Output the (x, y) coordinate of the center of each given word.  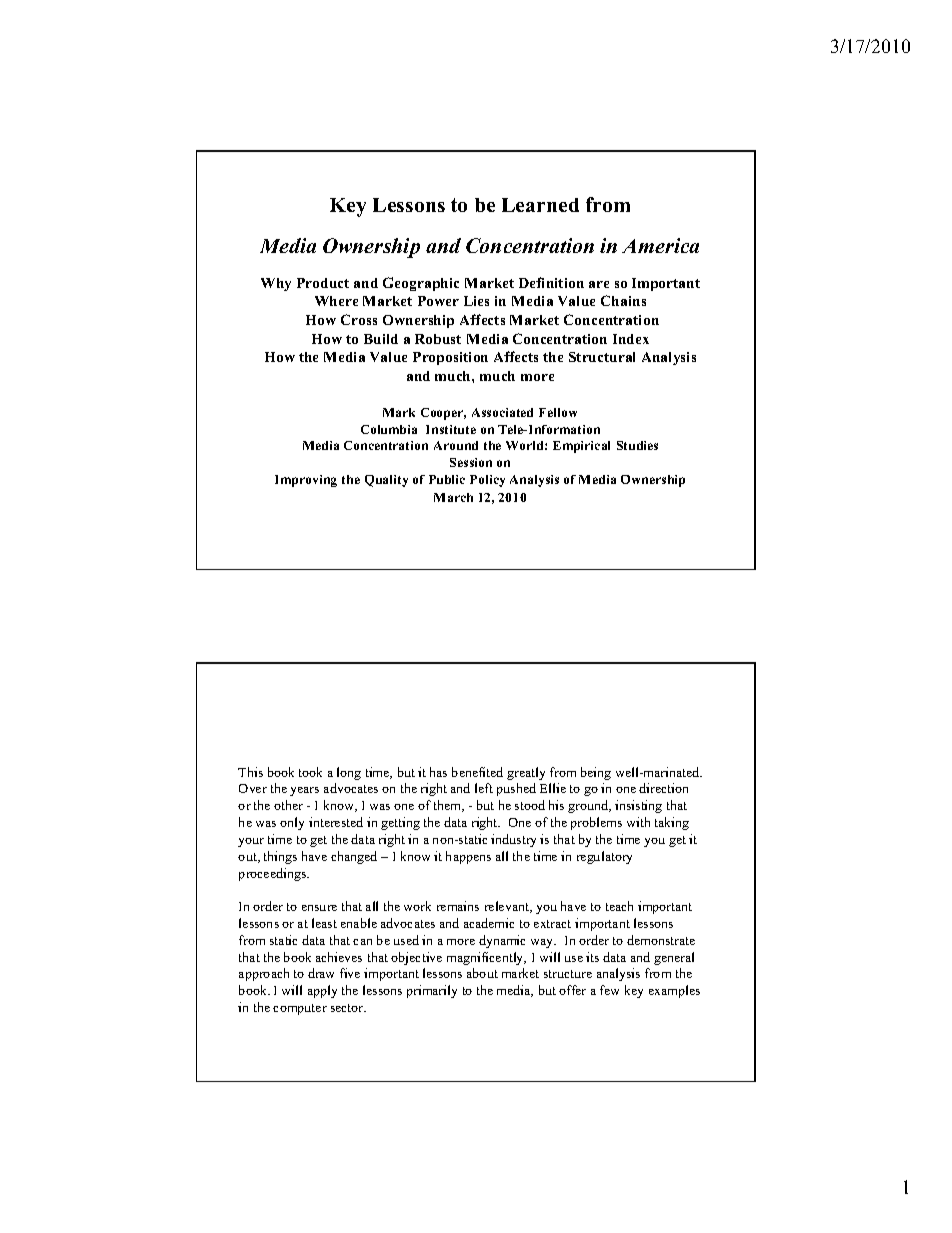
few (609, 990)
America (660, 245)
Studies (637, 445)
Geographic (421, 284)
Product (323, 283)
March (453, 497)
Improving (306, 481)
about (482, 973)
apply (322, 991)
